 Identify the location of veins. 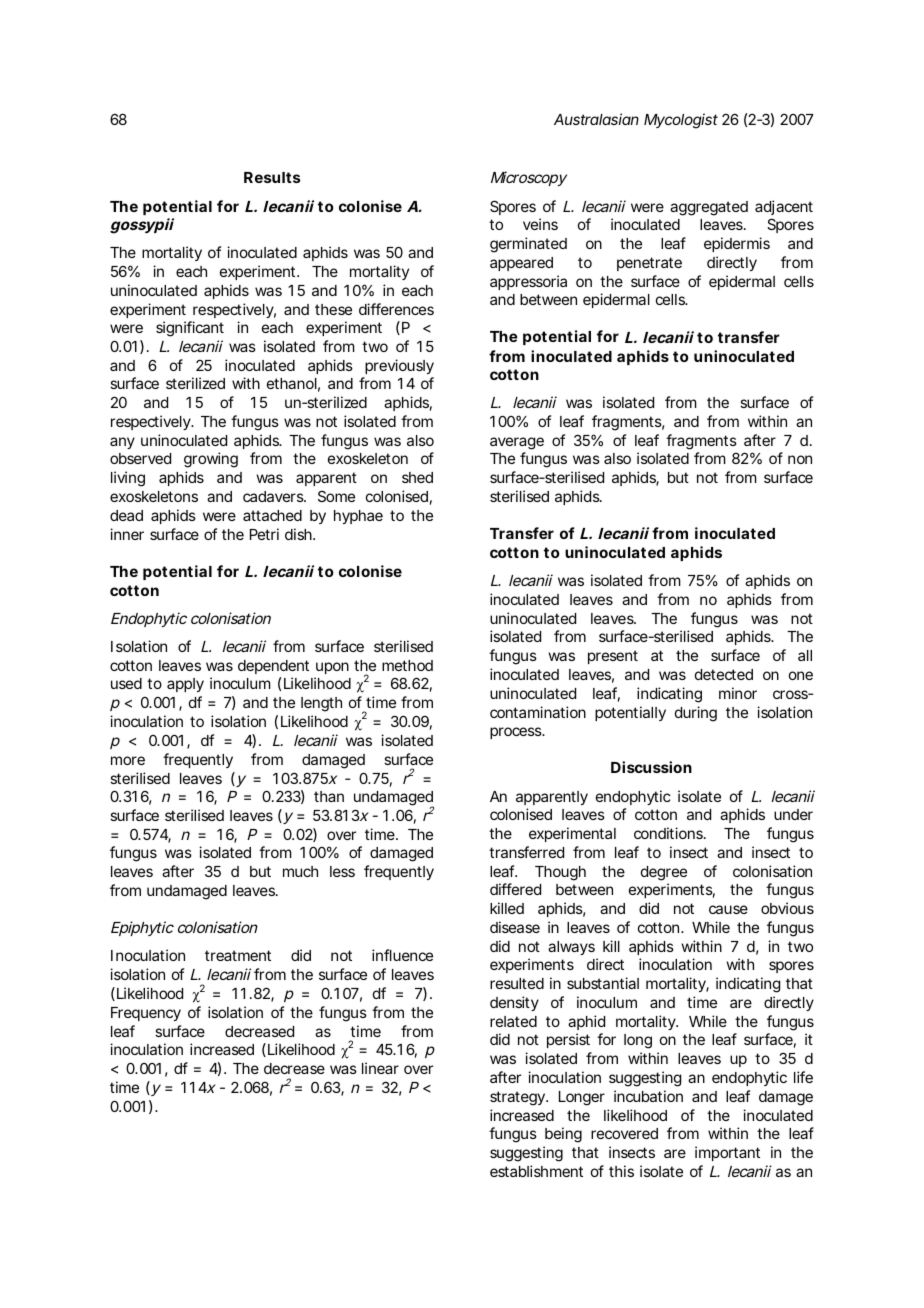
(540, 224).
